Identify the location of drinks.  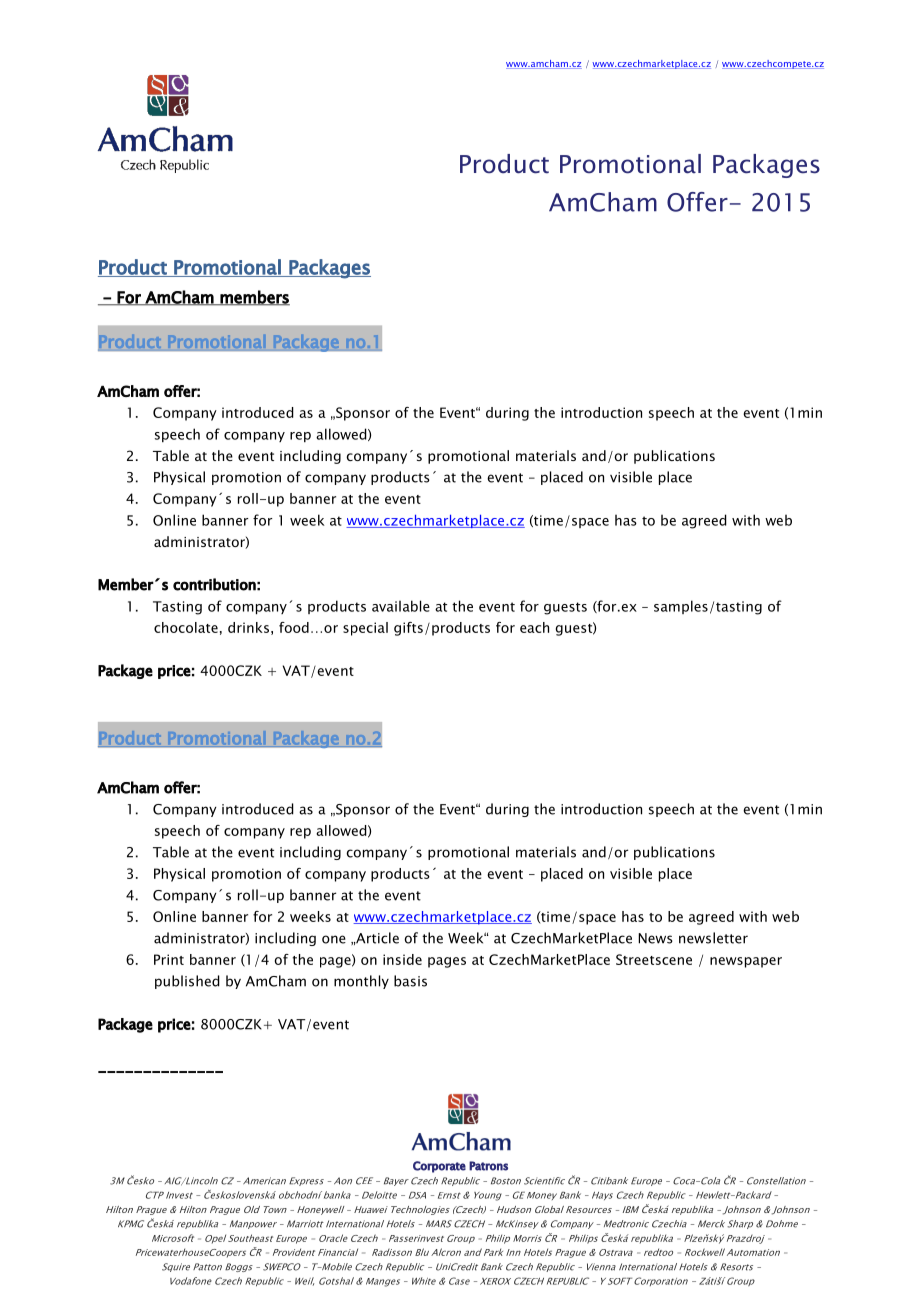
(248, 627).
